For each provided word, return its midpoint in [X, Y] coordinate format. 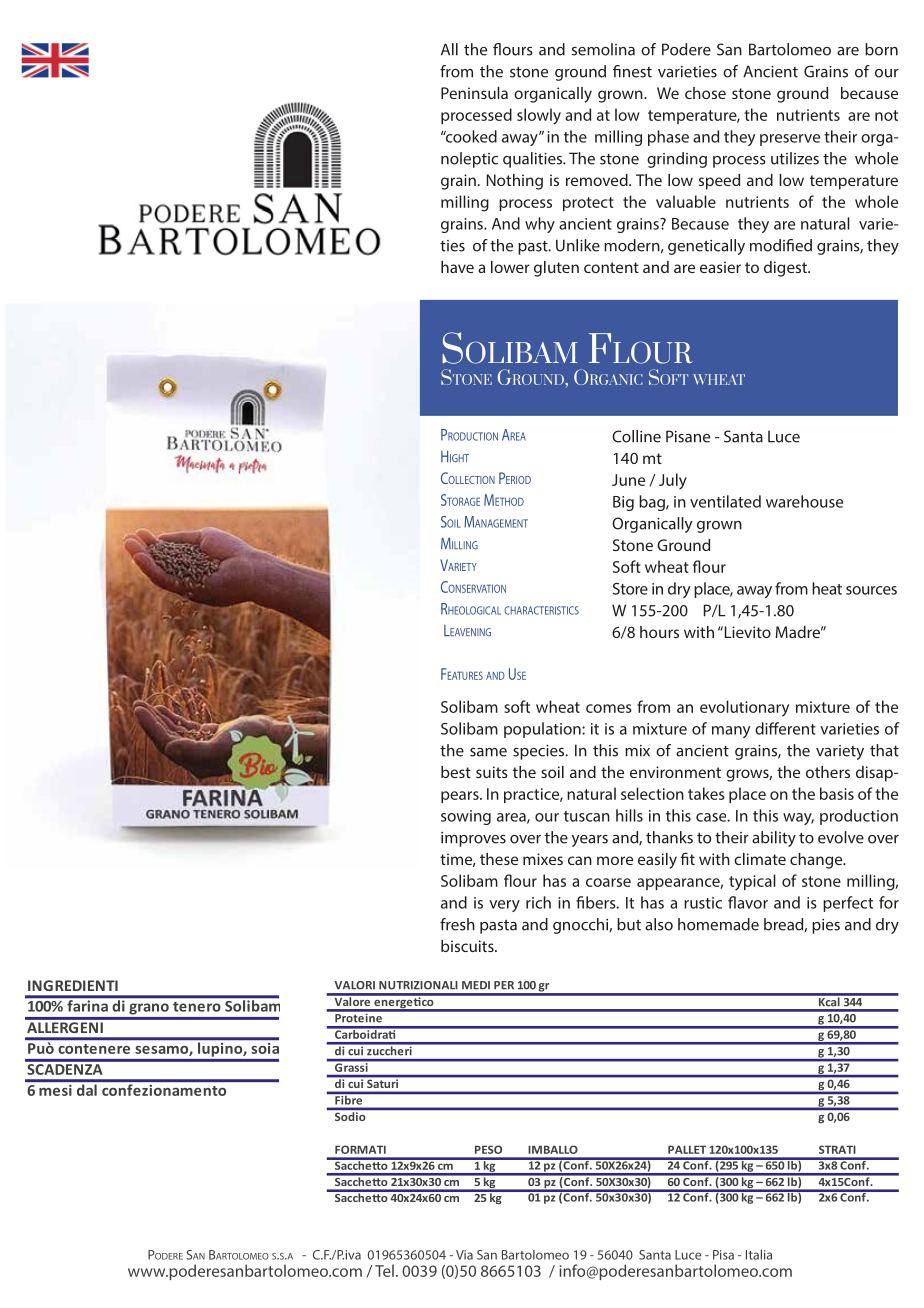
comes [609, 708]
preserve [790, 140]
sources [871, 590]
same [488, 752]
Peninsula [474, 93]
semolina [603, 49]
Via [464, 1255]
